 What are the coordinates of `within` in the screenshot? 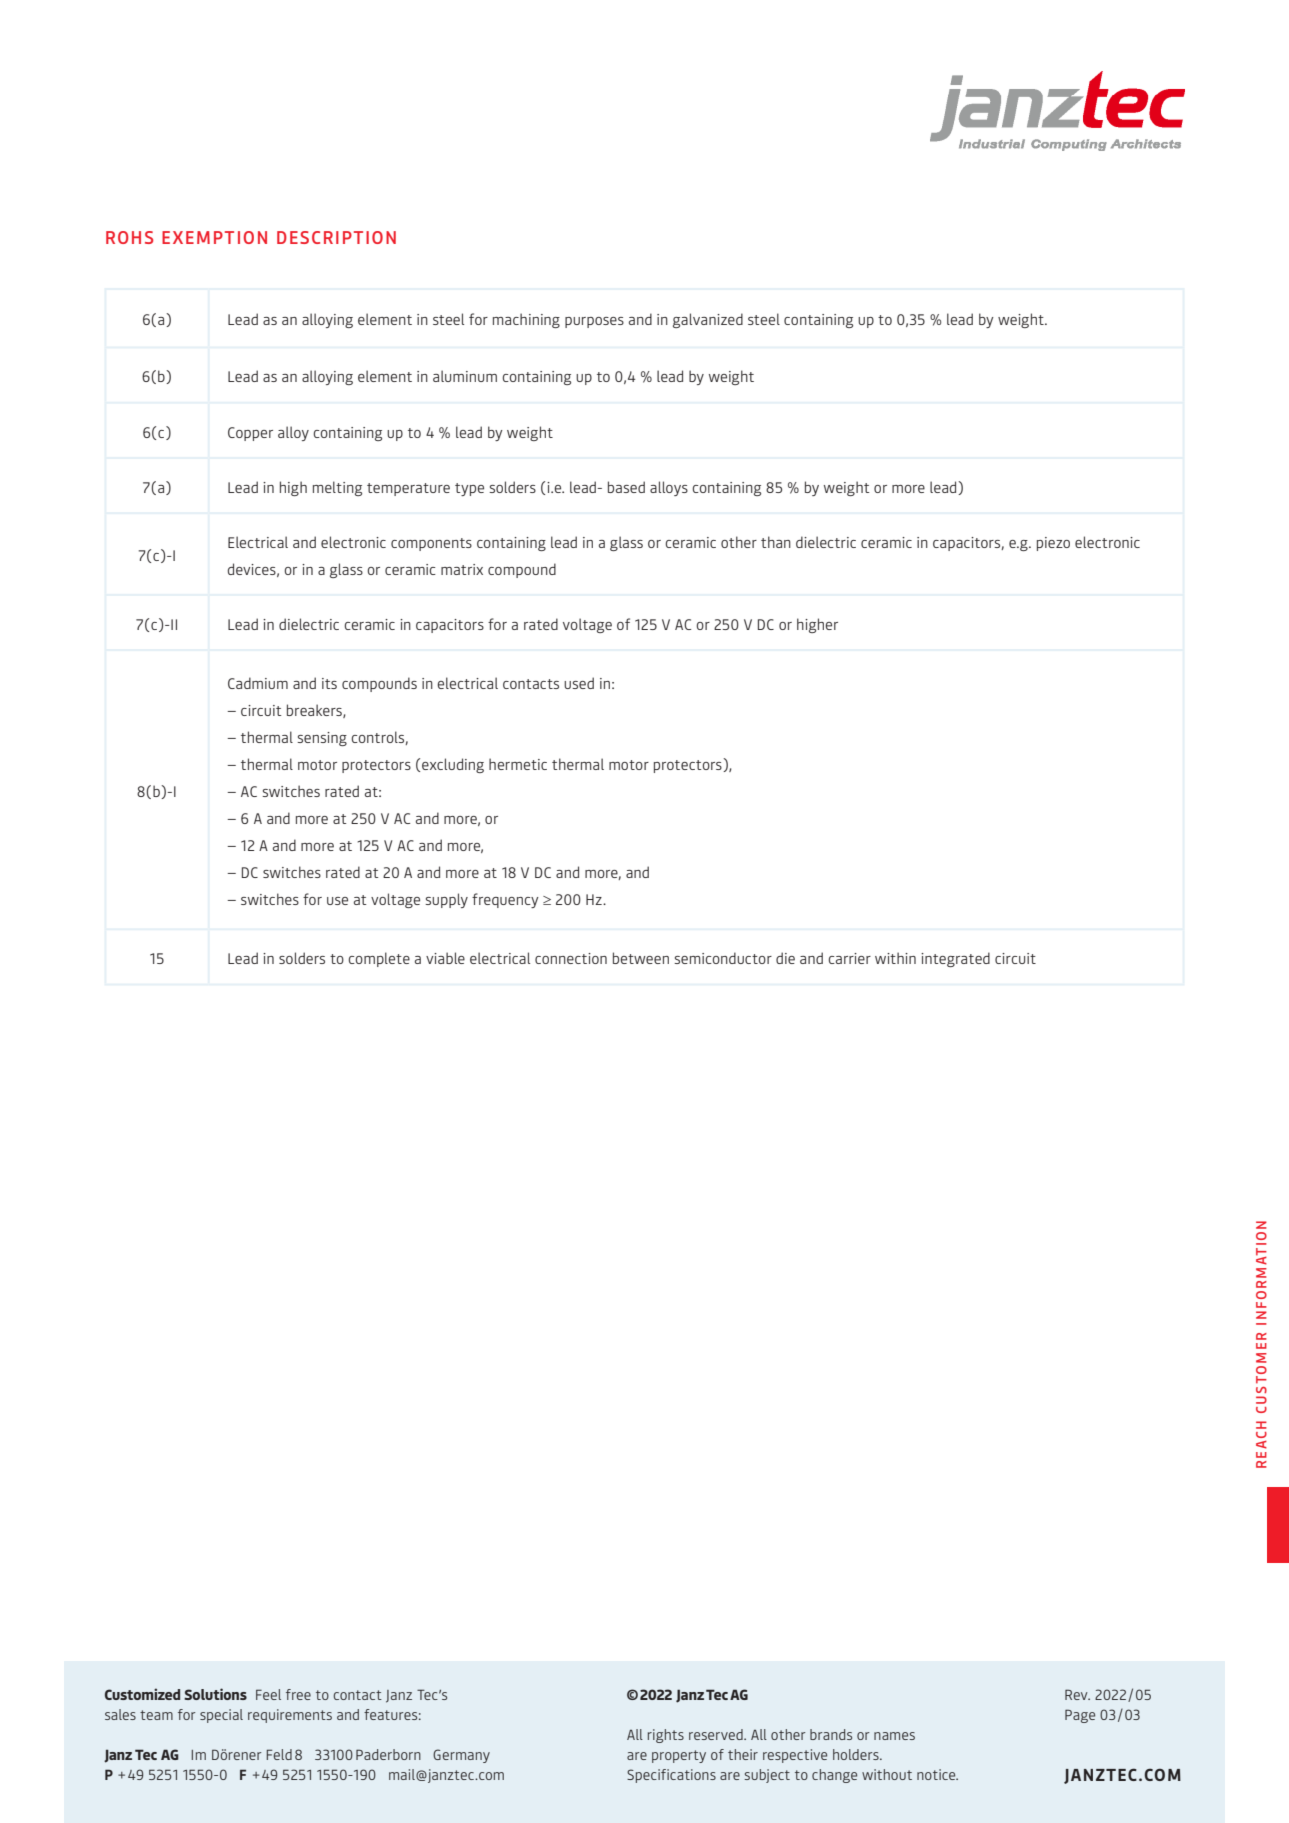 It's located at (895, 958).
